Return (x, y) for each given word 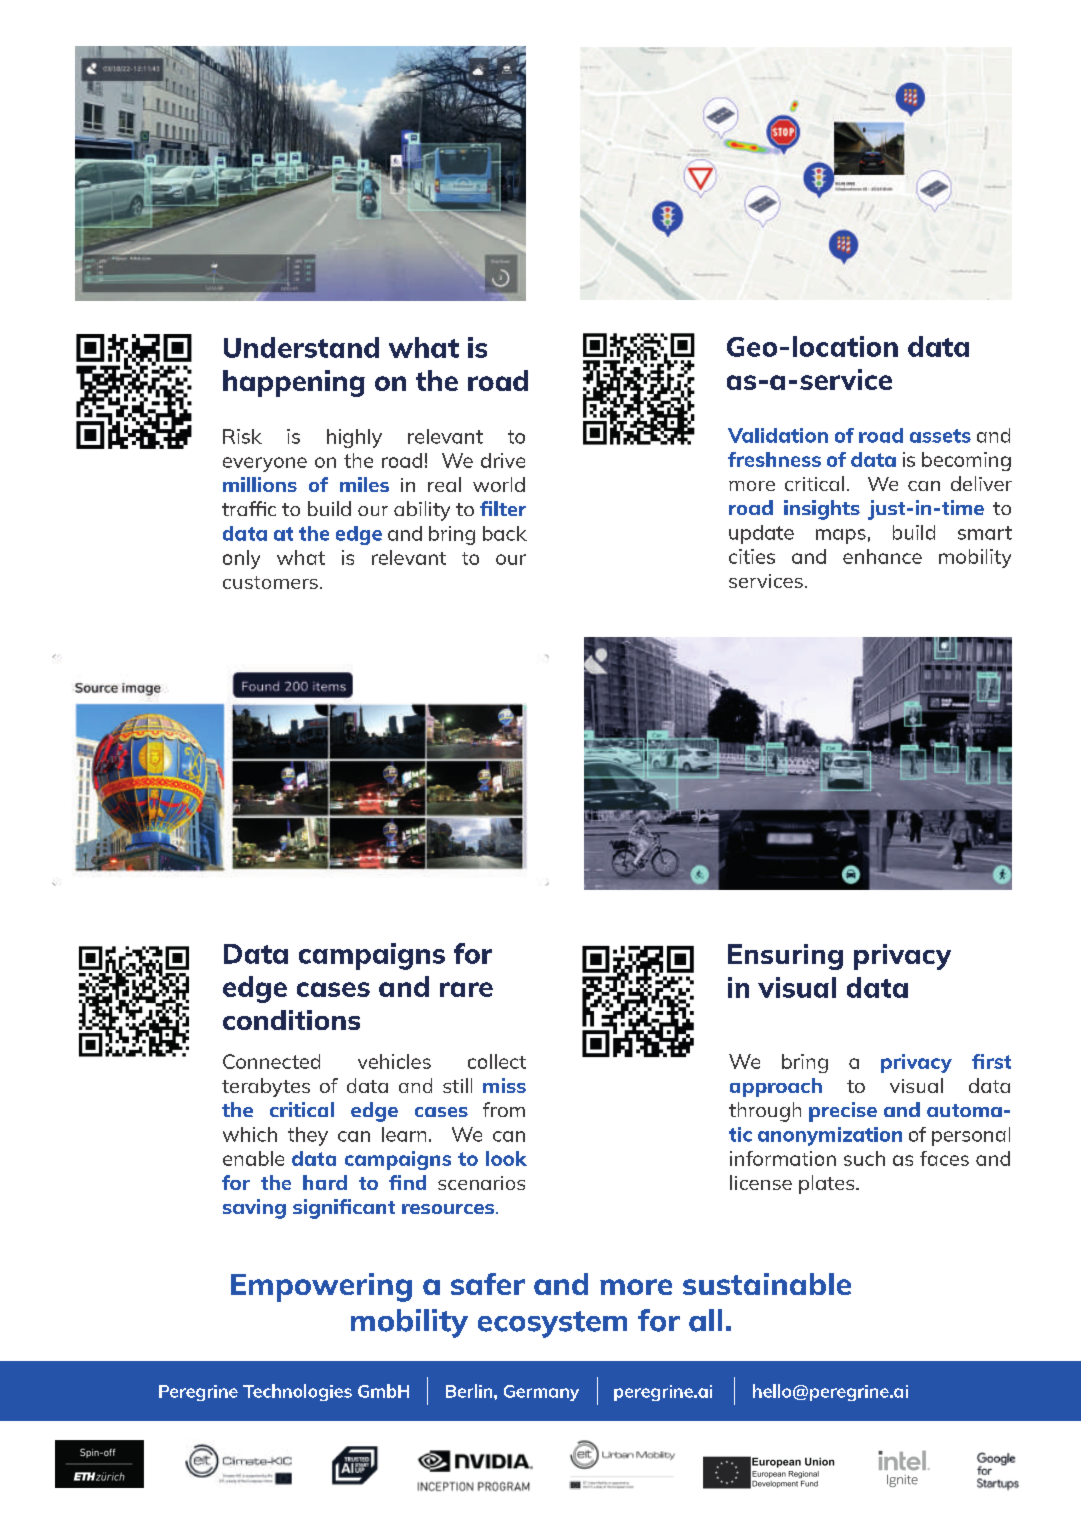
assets (940, 436)
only (241, 559)
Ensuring (785, 957)
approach (776, 1087)
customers (270, 582)
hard (325, 1182)
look (506, 1158)
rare (466, 989)
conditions (291, 1020)
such (864, 1158)
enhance (882, 556)
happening (294, 383)
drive (503, 460)
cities (752, 556)
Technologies (297, 1392)
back (505, 533)
